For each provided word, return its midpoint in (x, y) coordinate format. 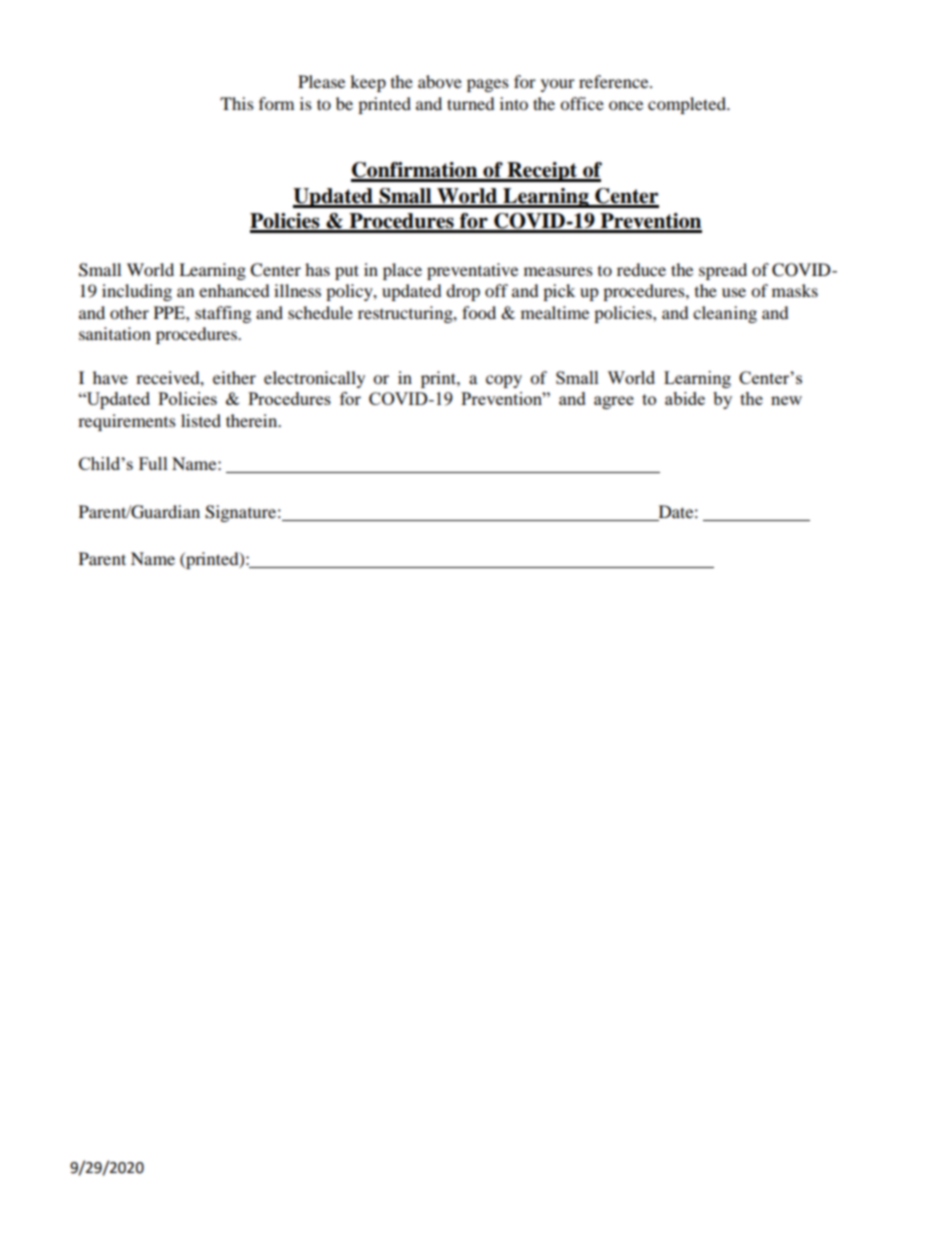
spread (723, 271)
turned (471, 103)
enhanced (234, 290)
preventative (472, 271)
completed (688, 105)
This (237, 103)
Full (153, 463)
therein (253, 420)
